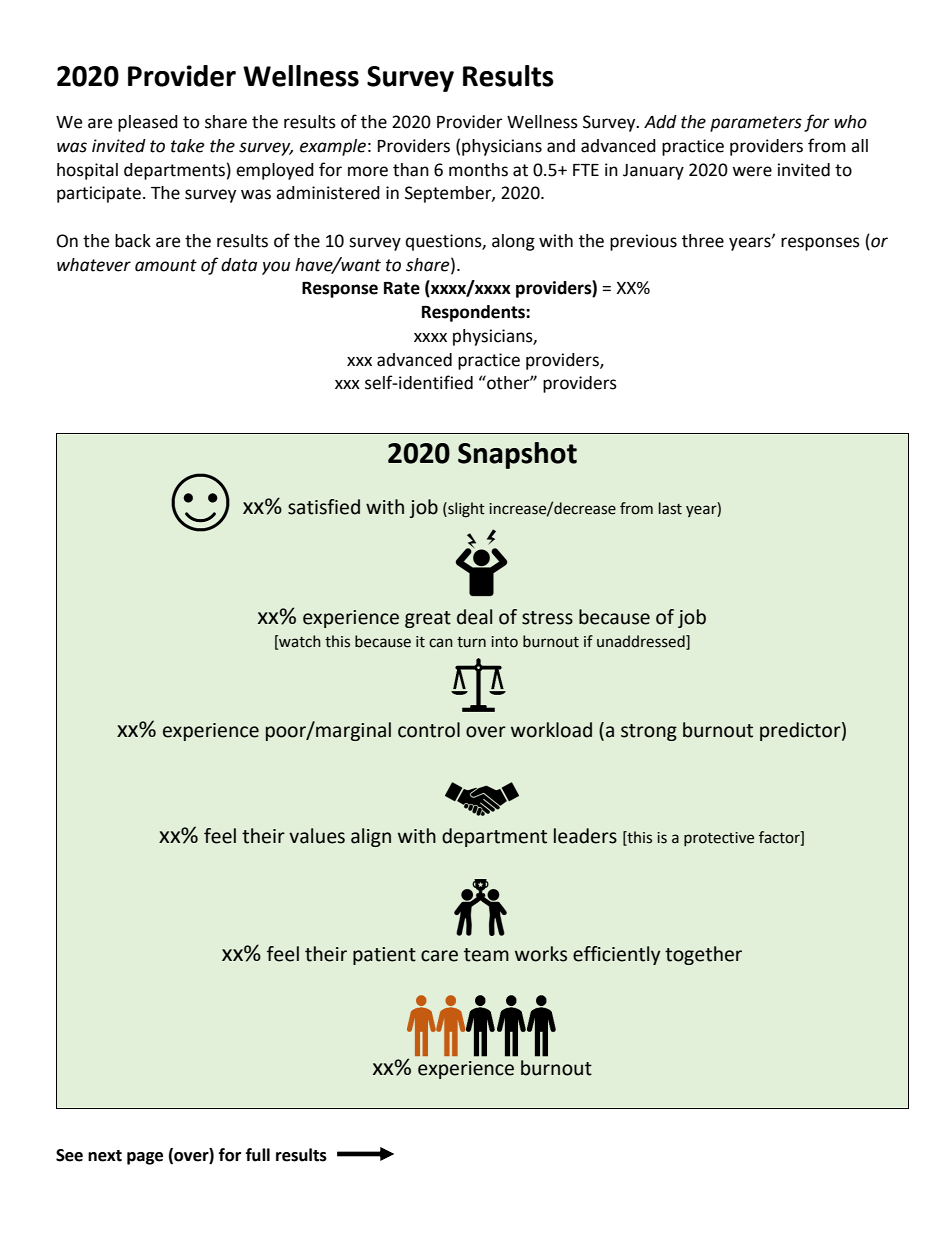  I want to click on align, so click(371, 837).
